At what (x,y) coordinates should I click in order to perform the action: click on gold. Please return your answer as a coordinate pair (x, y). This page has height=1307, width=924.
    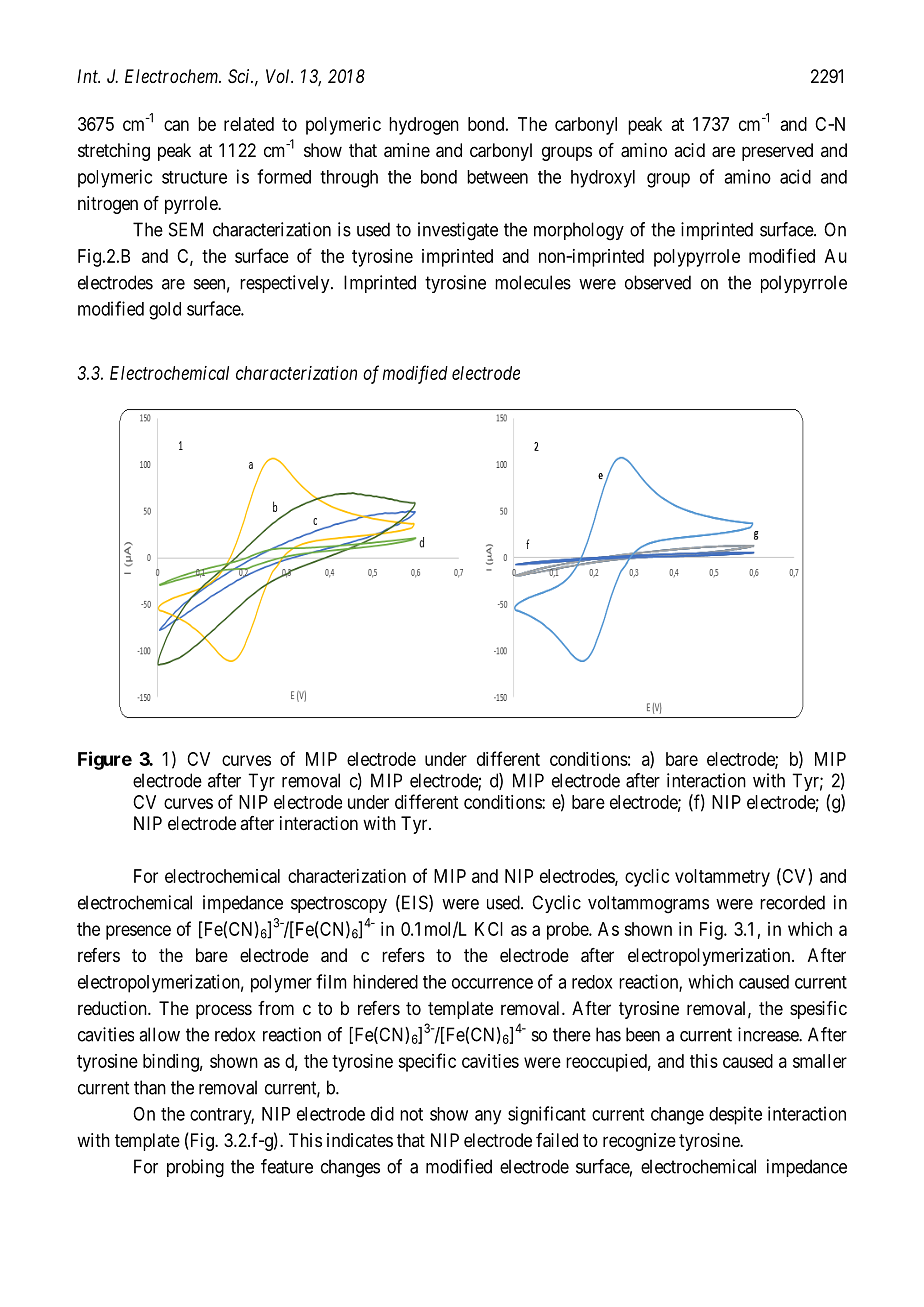
    Looking at the image, I should click on (165, 311).
